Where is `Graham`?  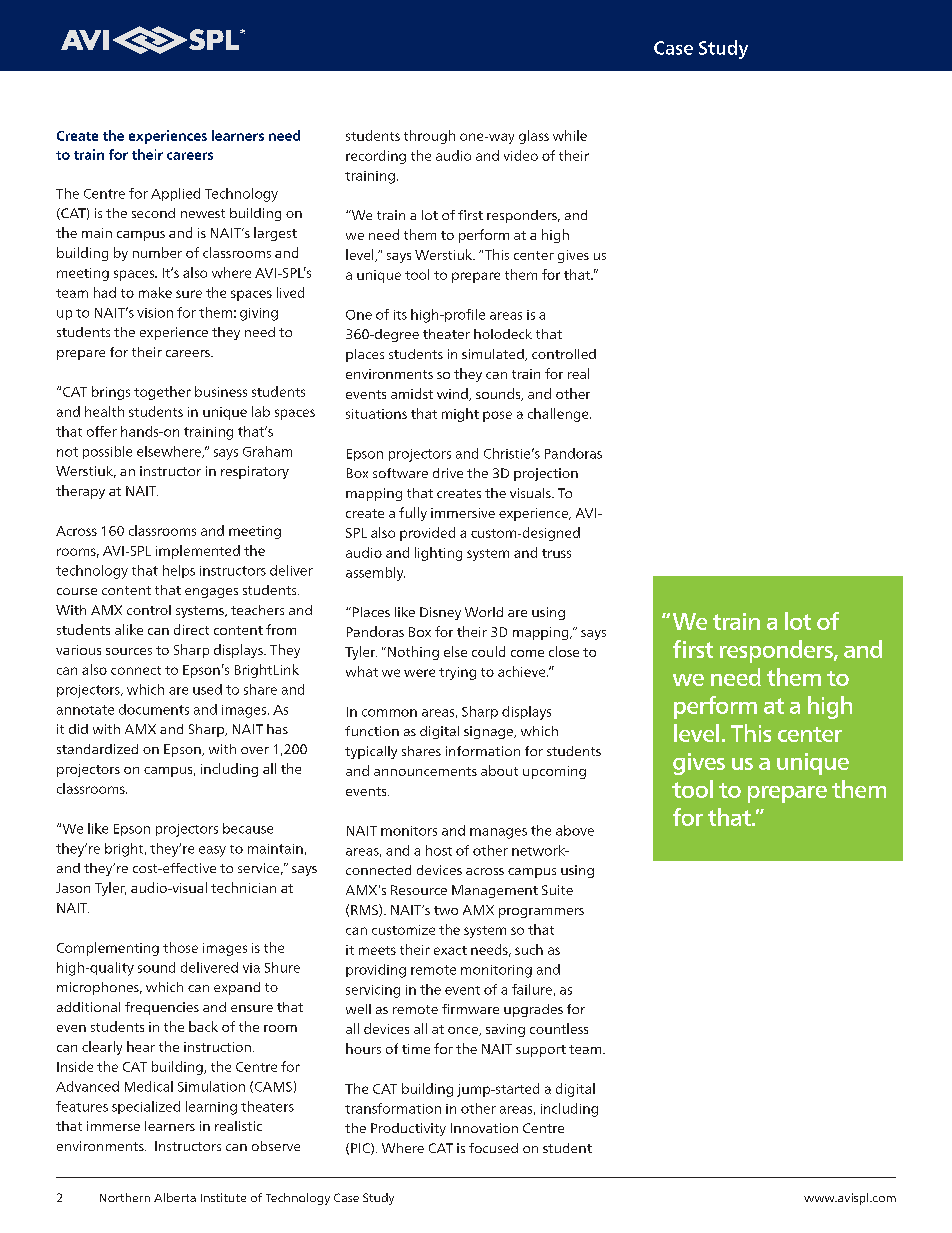 Graham is located at coordinates (267, 451).
